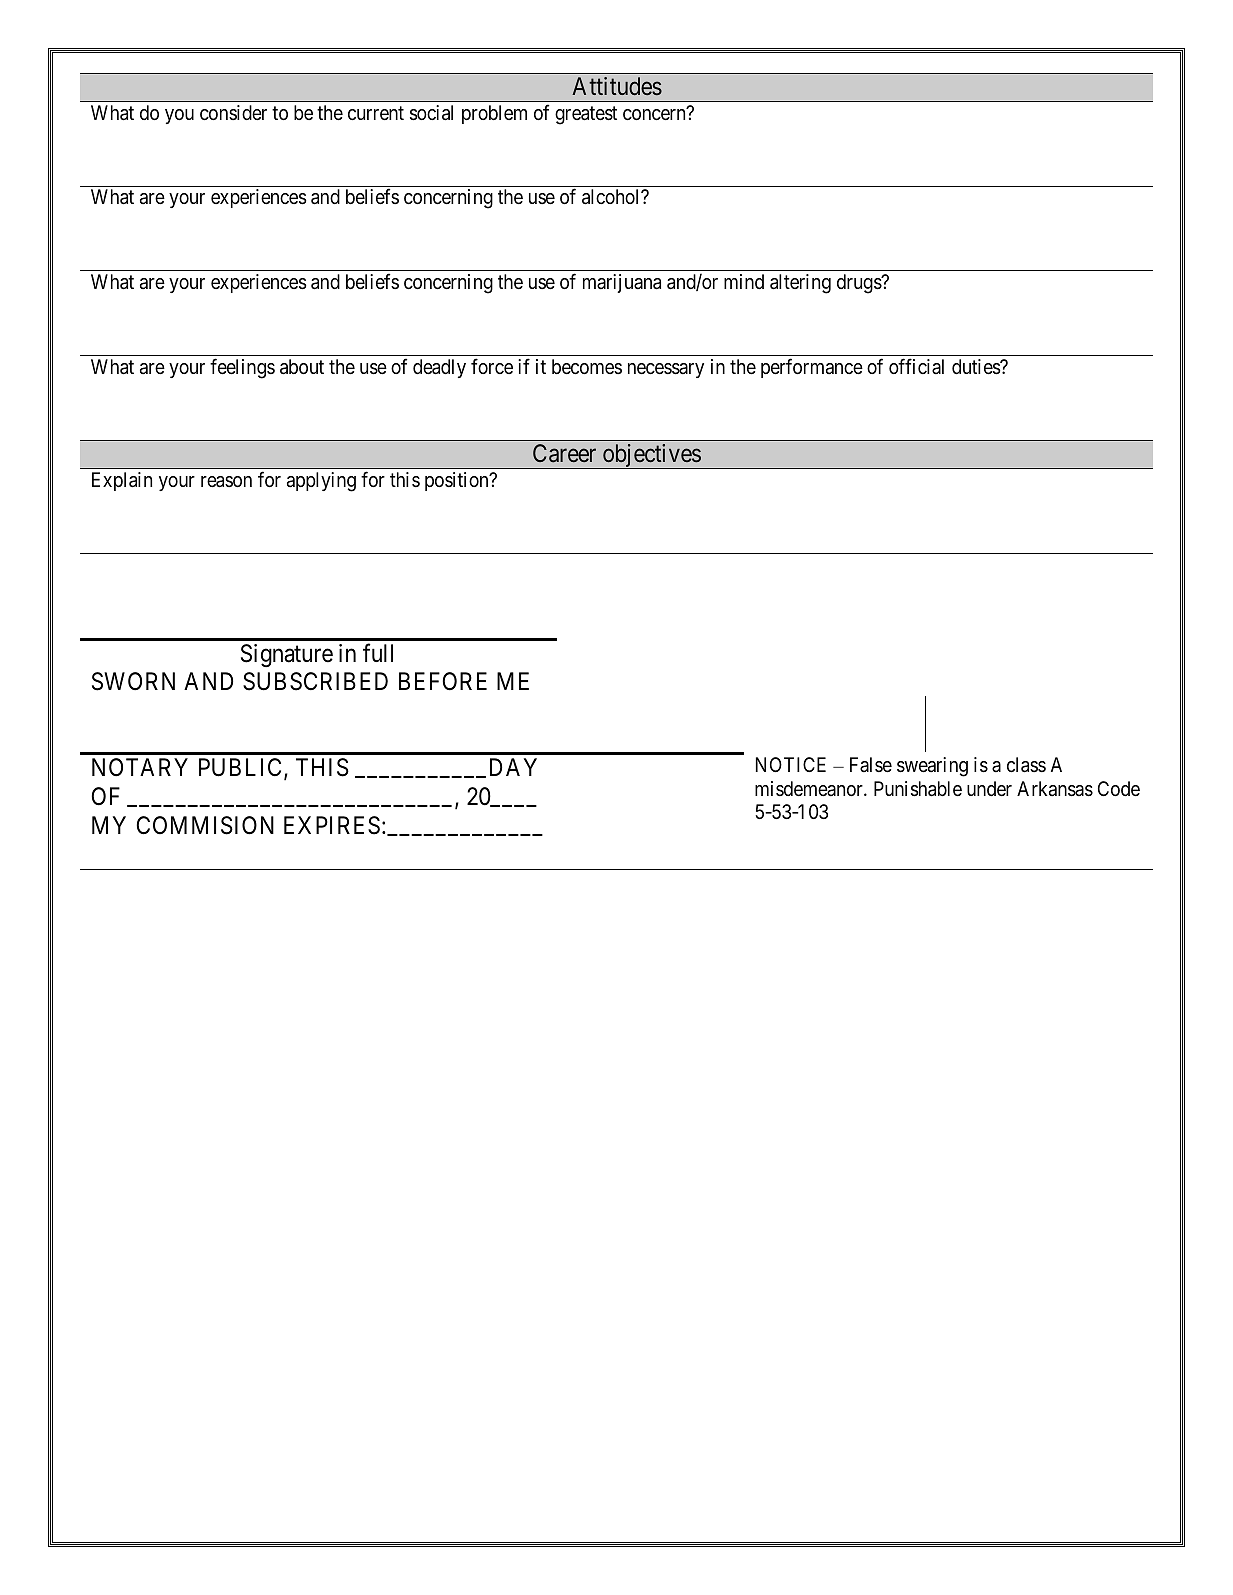 The width and height of the screenshot is (1233, 1595). What do you see at coordinates (586, 115) in the screenshot?
I see `greatest` at bounding box center [586, 115].
